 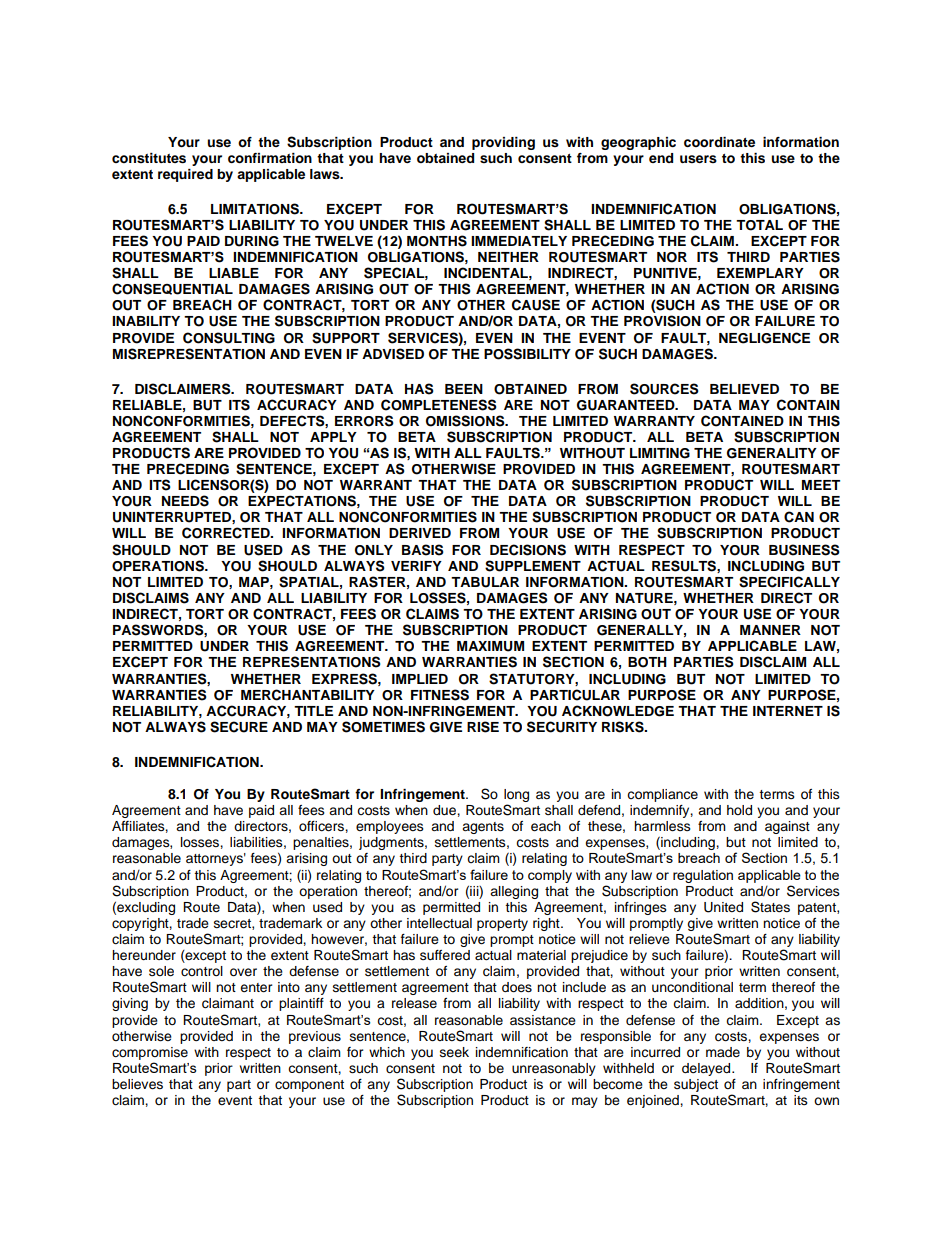 What do you see at coordinates (739, 810) in the page?
I see `hold` at bounding box center [739, 810].
